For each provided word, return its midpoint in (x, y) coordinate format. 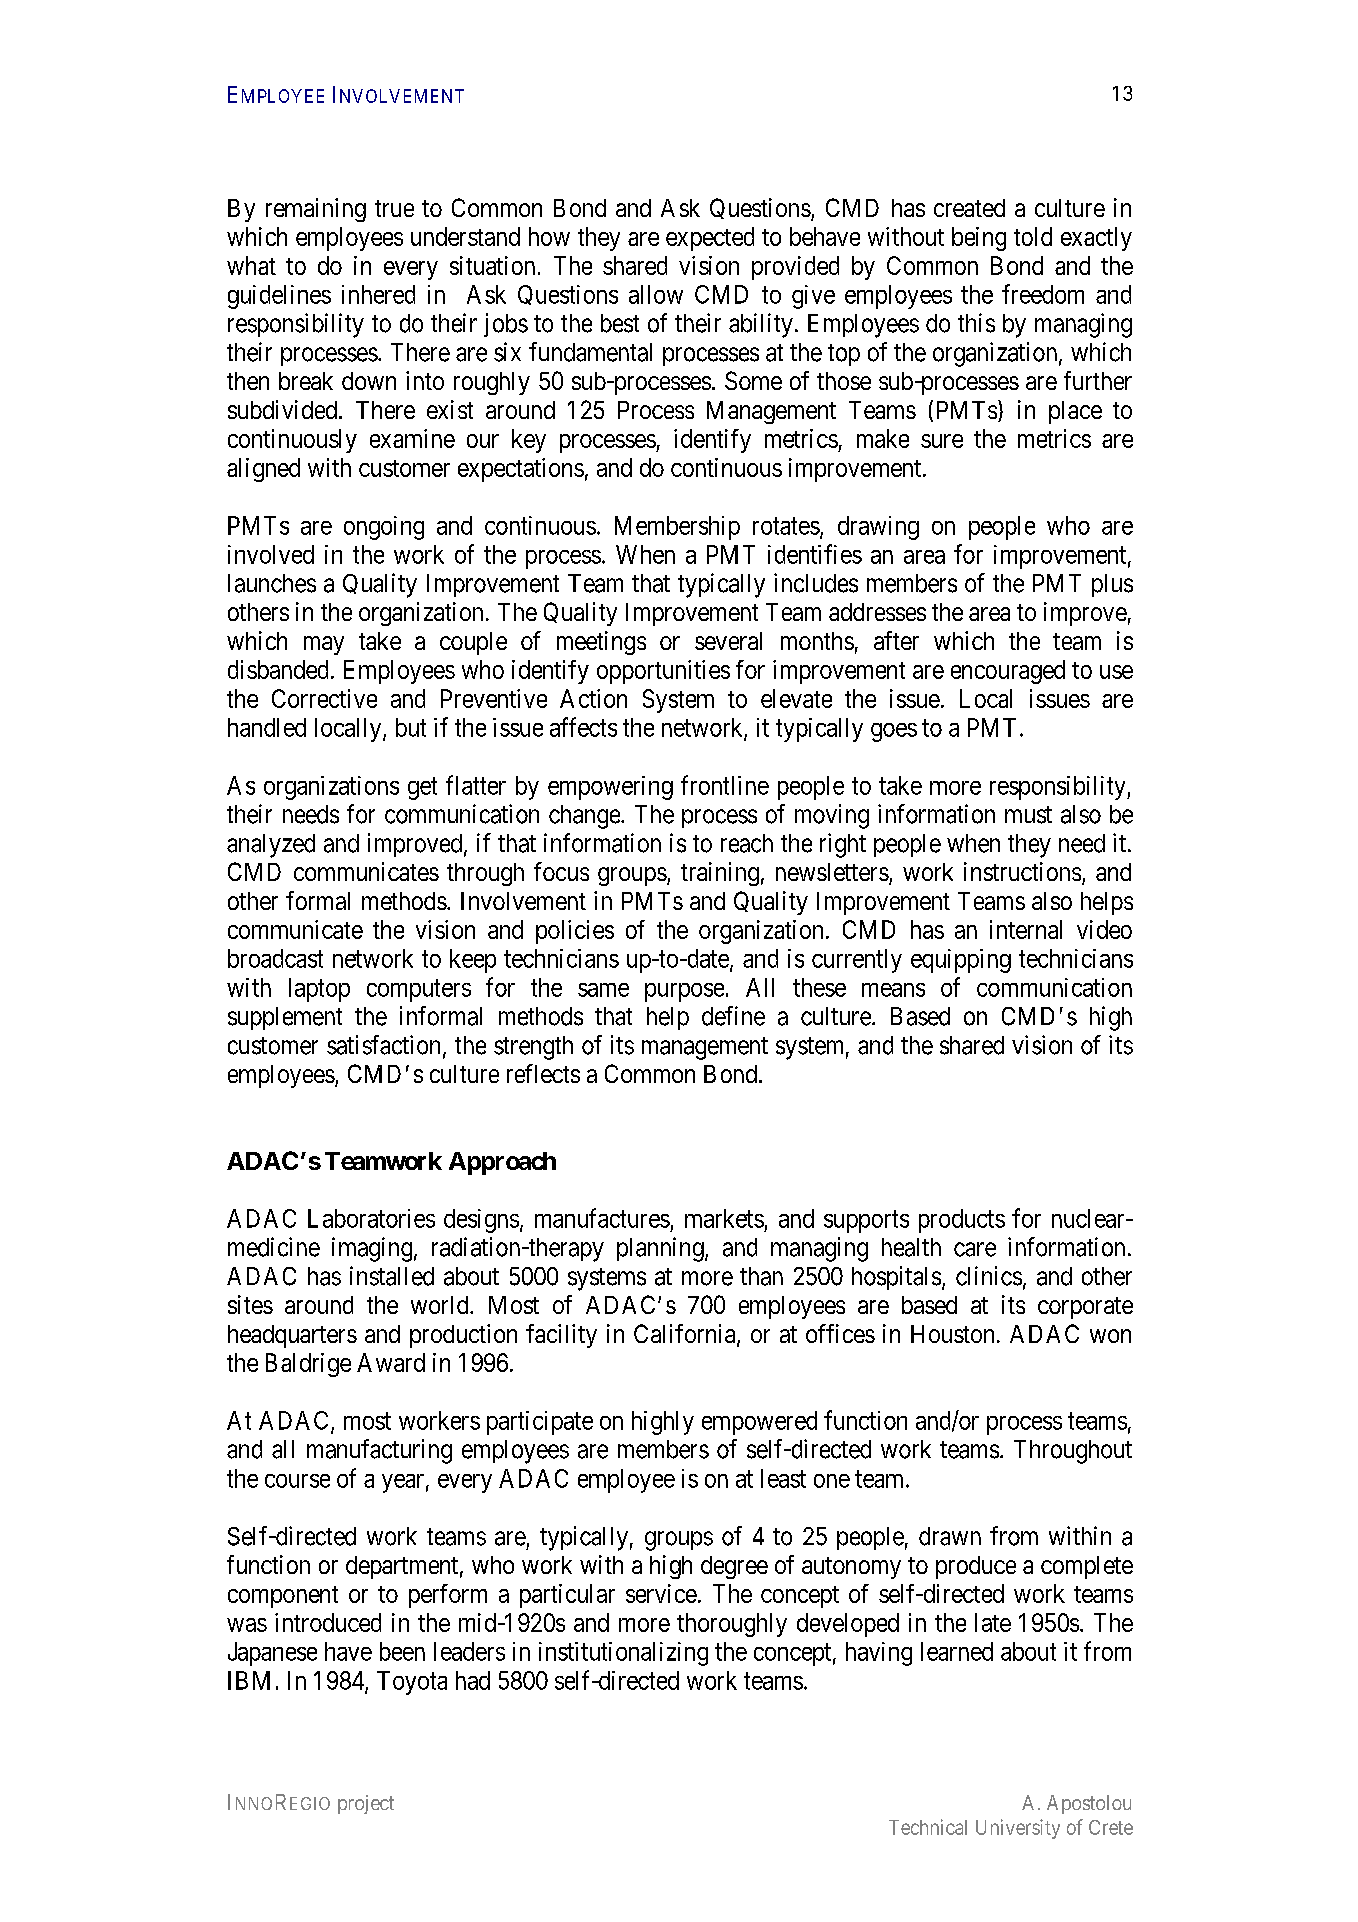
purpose (684, 992)
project (366, 1804)
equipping (961, 961)
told (1033, 236)
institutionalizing (623, 1654)
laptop (319, 990)
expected (710, 239)
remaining (316, 210)
